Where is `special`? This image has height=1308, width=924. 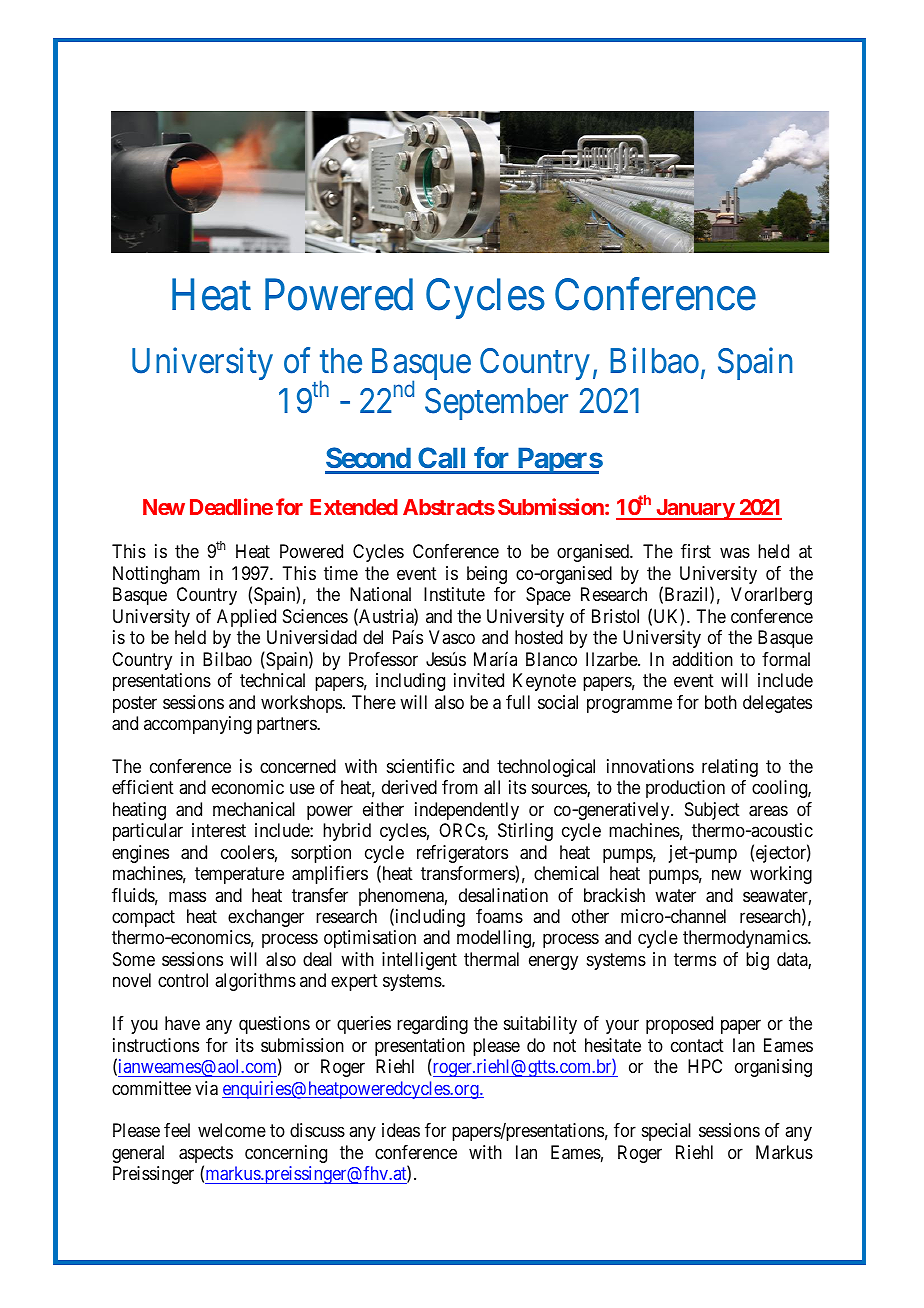 special is located at coordinates (666, 1132).
